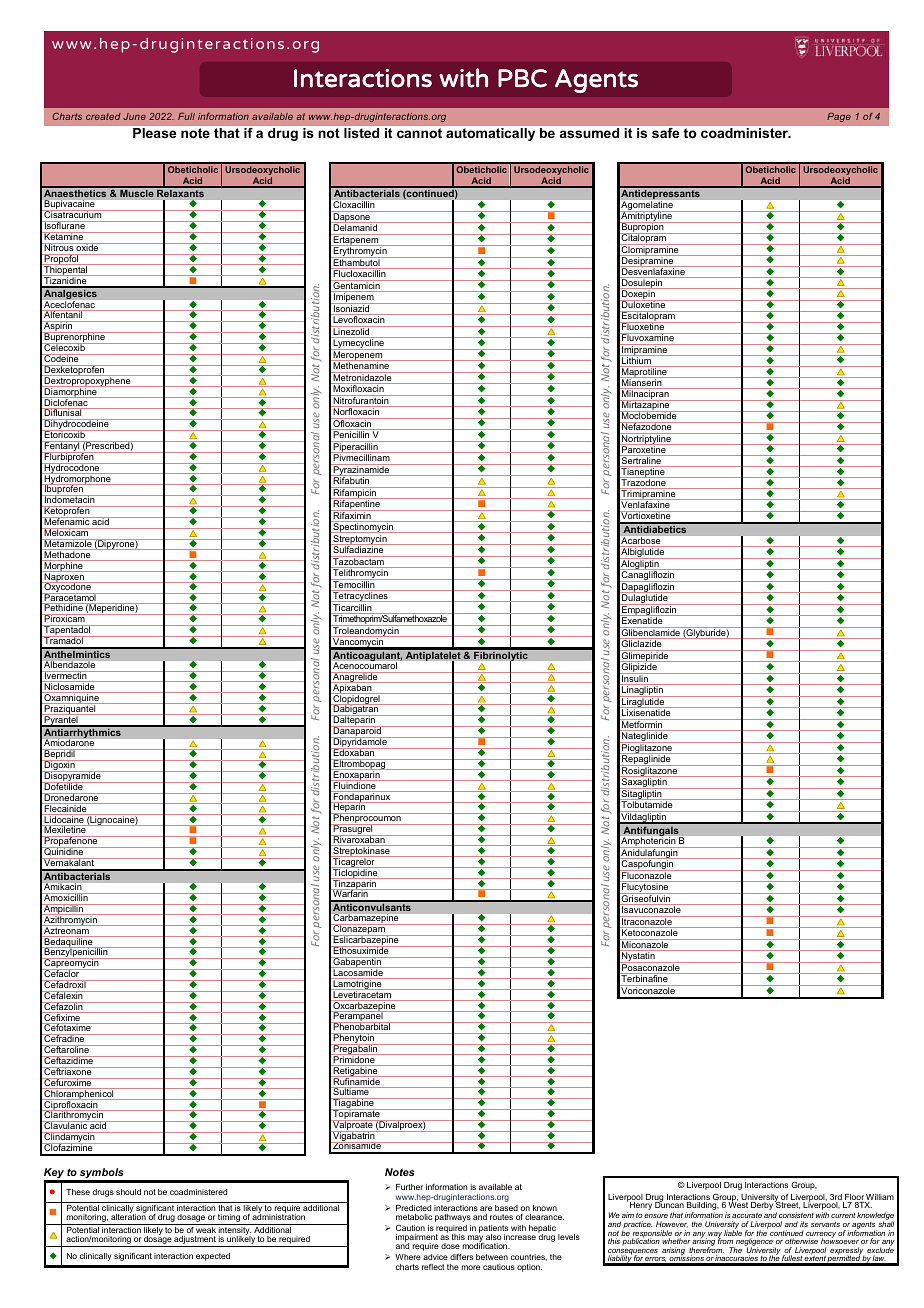 Image resolution: width=924 pixels, height=1308 pixels. What do you see at coordinates (646, 406) in the screenshot?
I see `Mirtazapine` at bounding box center [646, 406].
